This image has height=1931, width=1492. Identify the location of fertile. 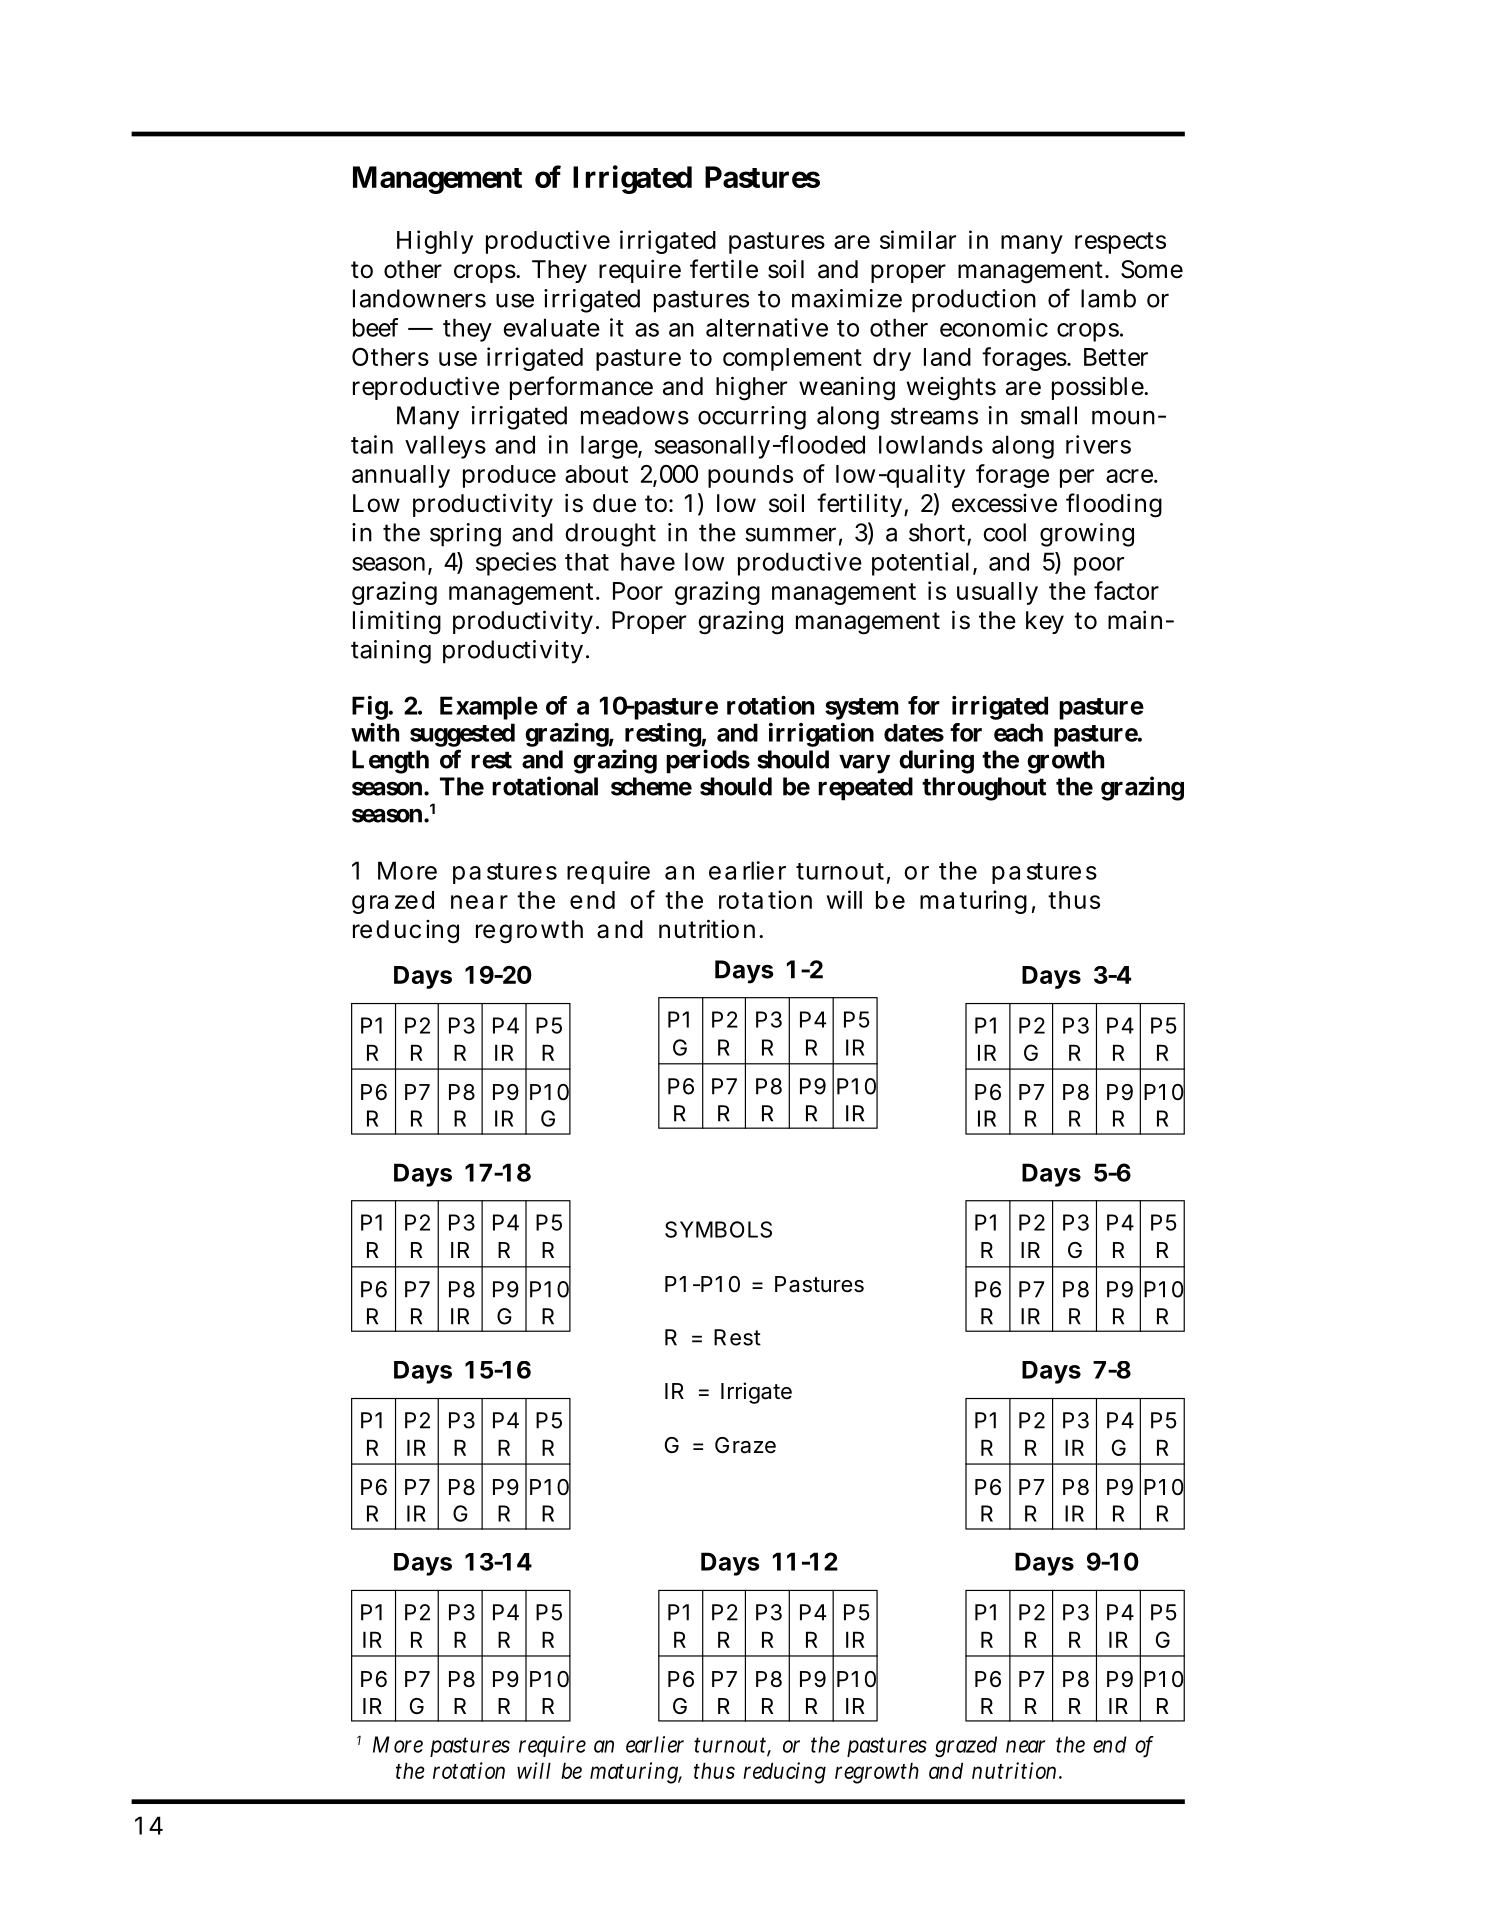
(724, 269).
